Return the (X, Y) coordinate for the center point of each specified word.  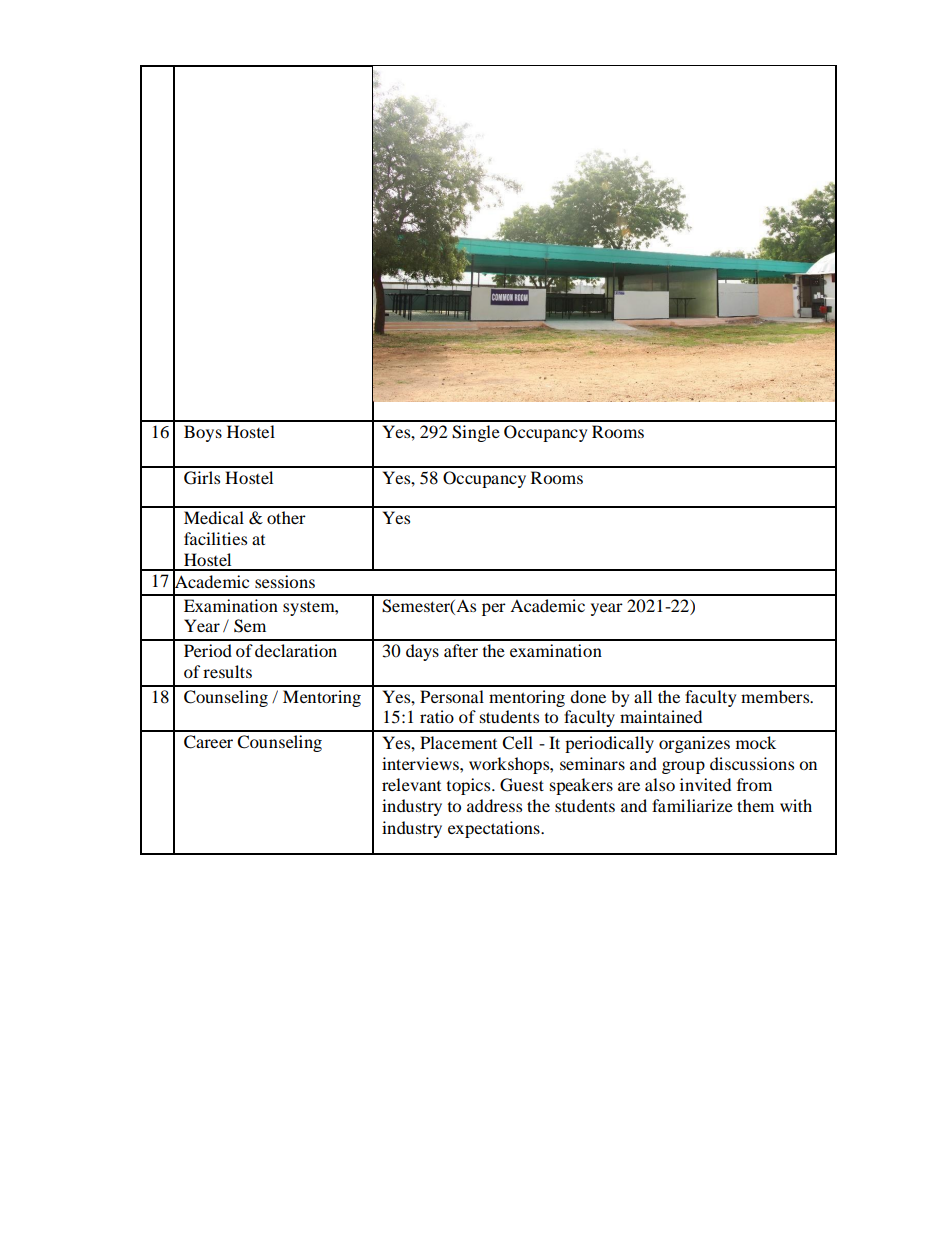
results (227, 671)
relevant (411, 784)
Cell (517, 743)
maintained (661, 716)
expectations (495, 829)
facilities (215, 538)
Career (208, 742)
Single (476, 433)
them (755, 805)
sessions (285, 581)
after (461, 650)
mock (756, 742)
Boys (203, 433)
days (422, 652)
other (286, 517)
